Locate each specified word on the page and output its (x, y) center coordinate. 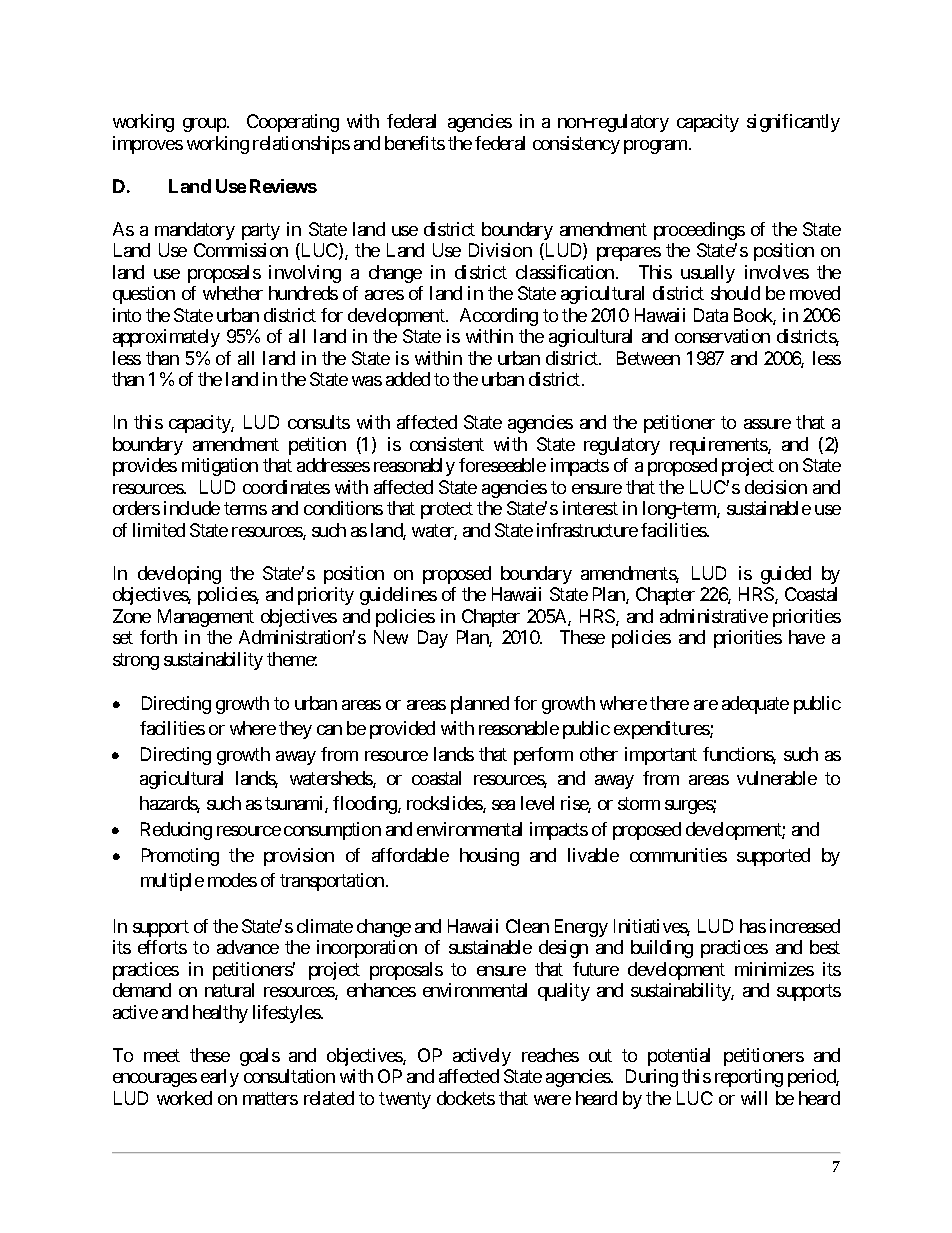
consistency (576, 145)
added (408, 379)
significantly (793, 123)
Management (206, 618)
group (204, 125)
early (220, 1078)
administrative (714, 616)
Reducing (176, 831)
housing (489, 857)
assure (767, 424)
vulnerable (777, 778)
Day (433, 639)
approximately (166, 338)
